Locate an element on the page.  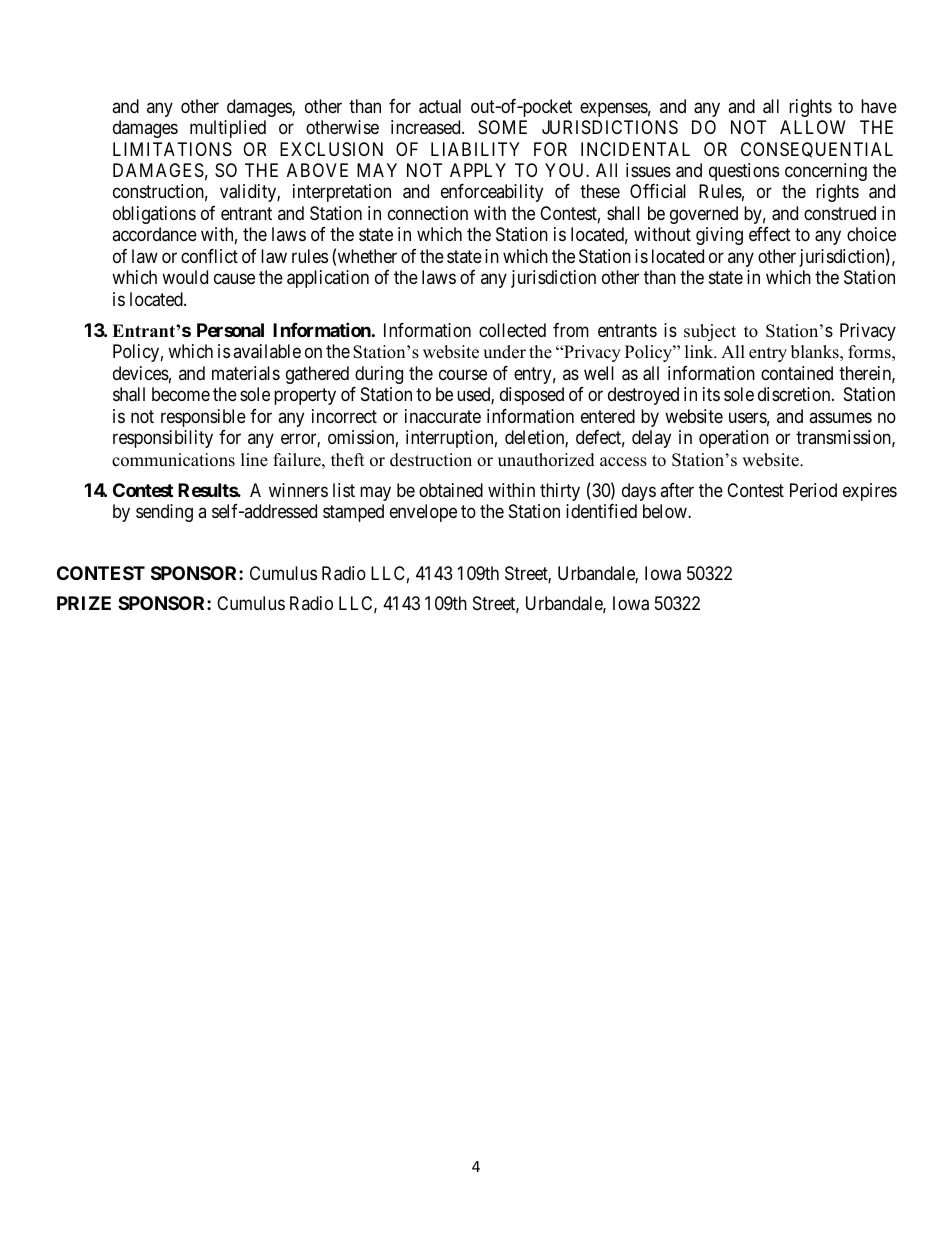
PRIZE is located at coordinates (84, 603).
